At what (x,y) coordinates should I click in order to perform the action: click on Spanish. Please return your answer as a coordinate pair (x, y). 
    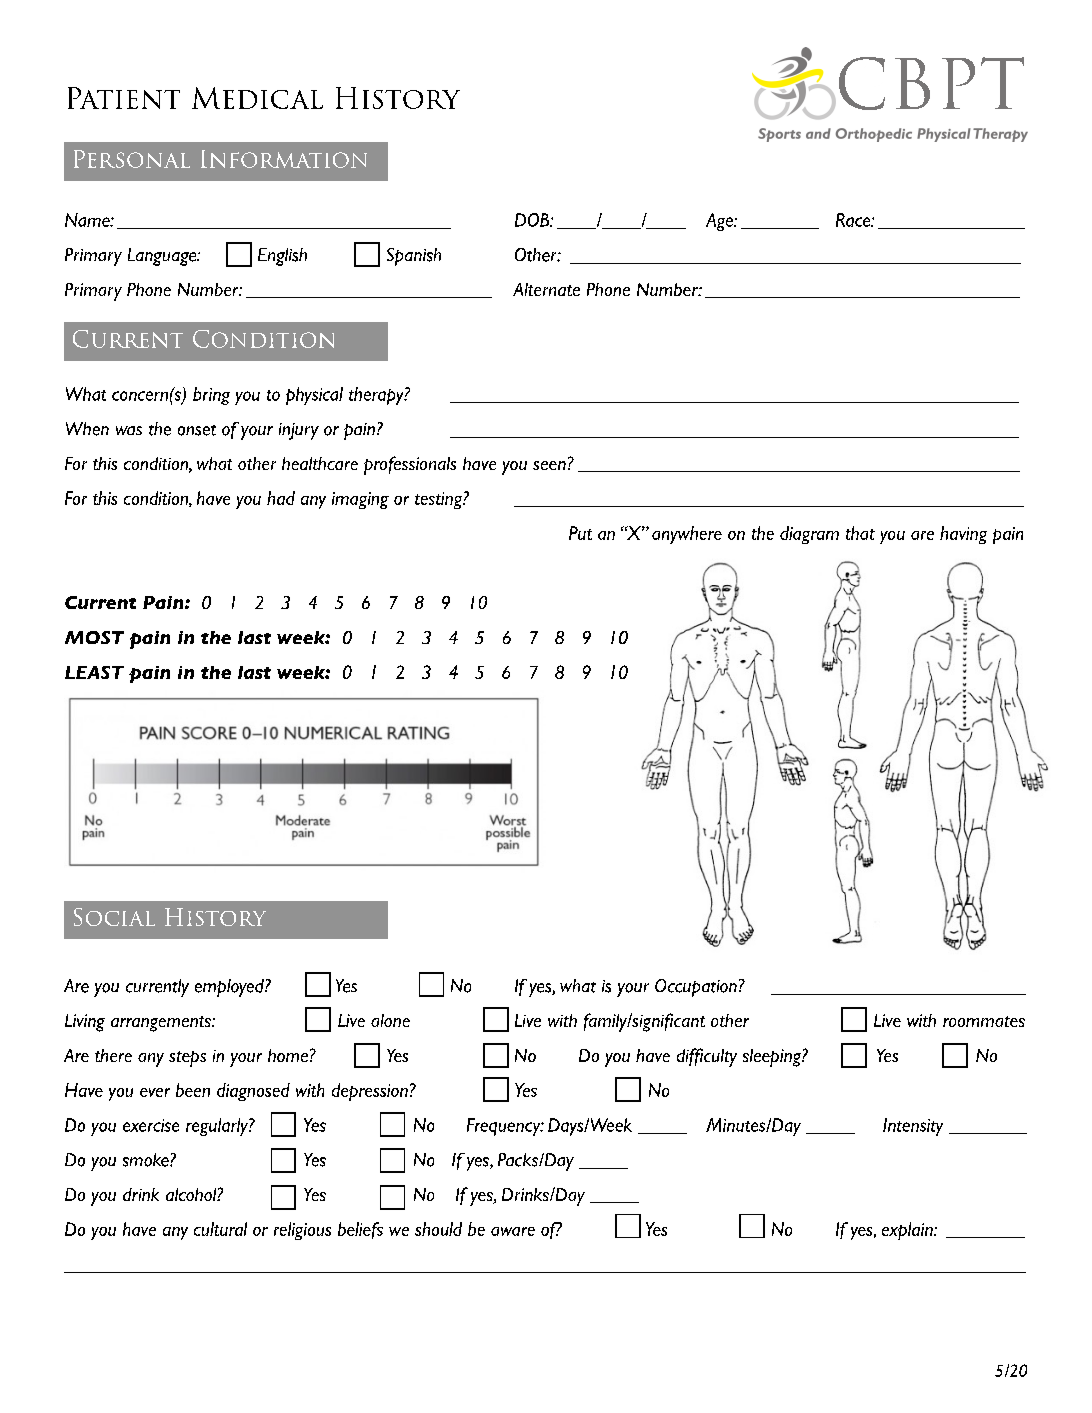
    Looking at the image, I should click on (414, 257).
